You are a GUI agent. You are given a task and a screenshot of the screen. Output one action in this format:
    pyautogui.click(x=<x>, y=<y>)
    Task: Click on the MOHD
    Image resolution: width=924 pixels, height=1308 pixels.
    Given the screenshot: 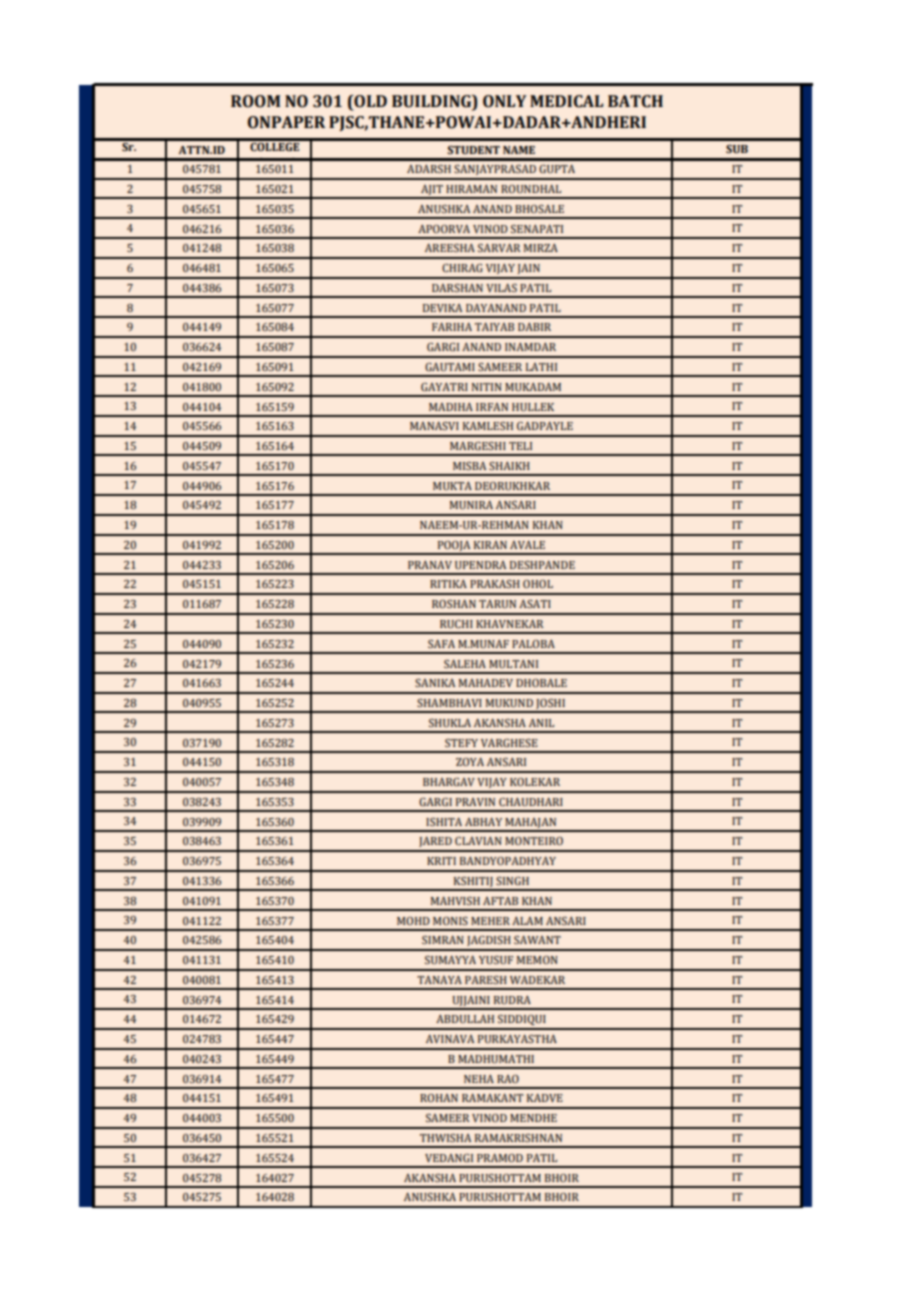 What is the action you would take?
    pyautogui.click(x=413, y=921)
